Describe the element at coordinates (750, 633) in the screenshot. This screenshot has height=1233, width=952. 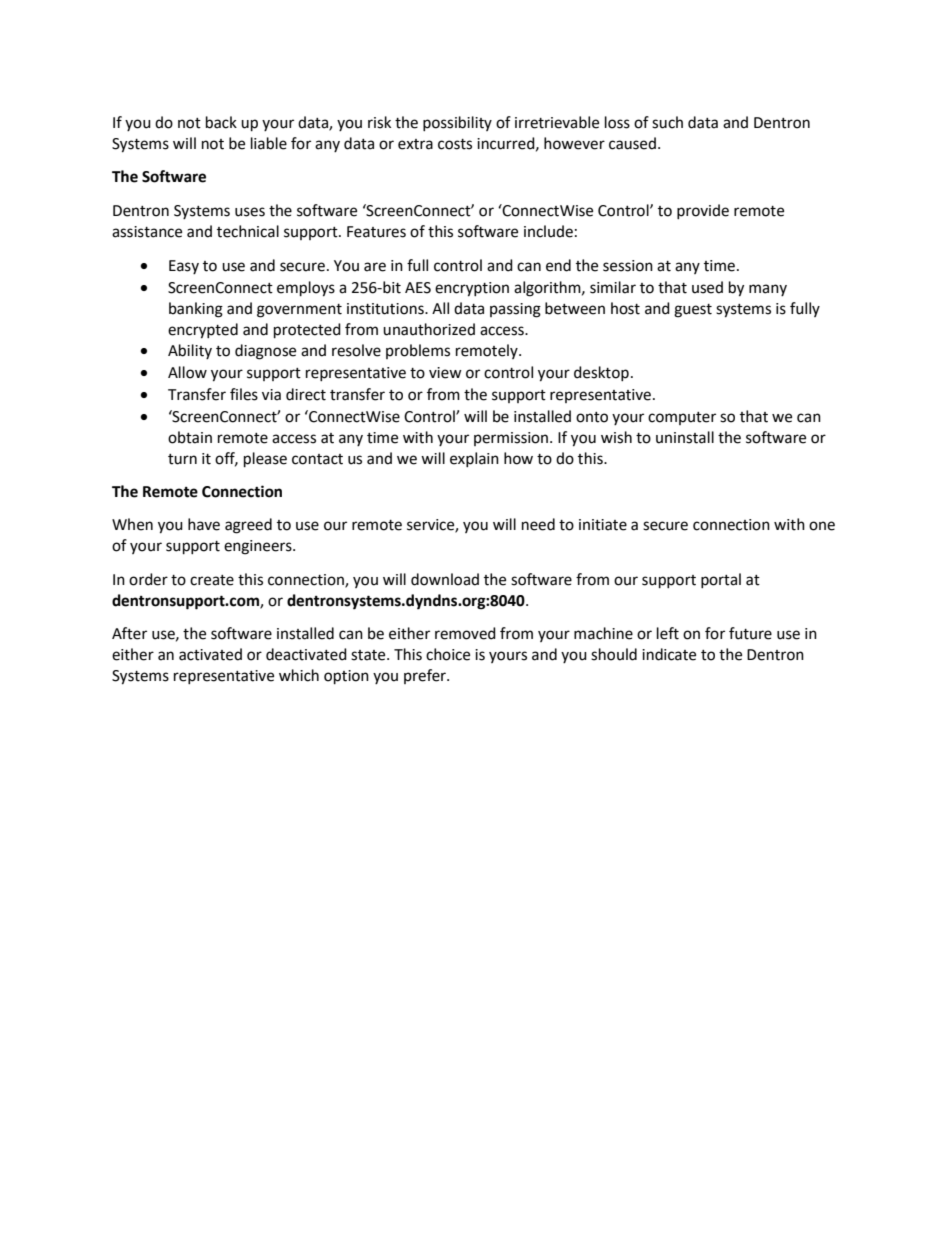
I see `future` at that location.
